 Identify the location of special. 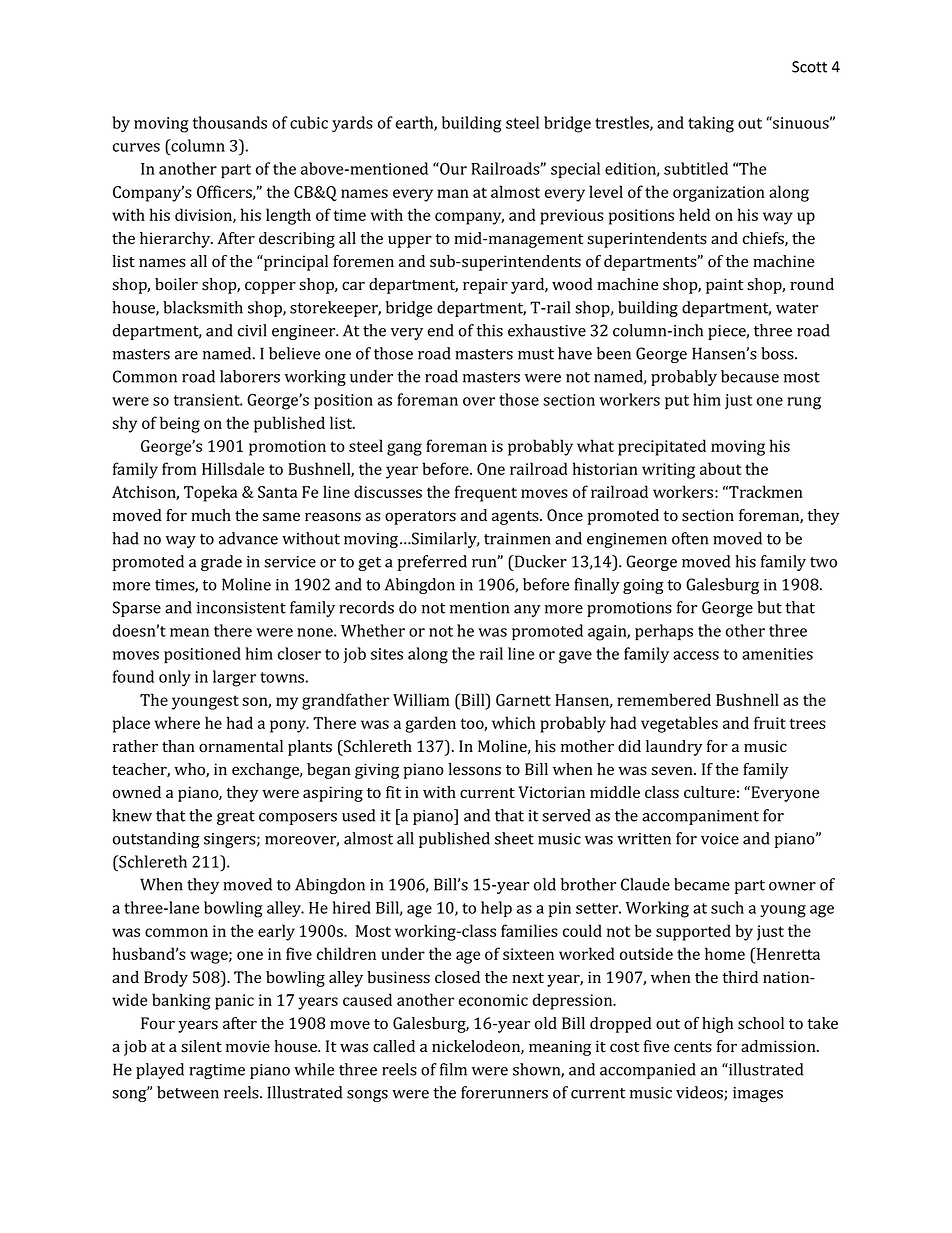
(575, 170).
